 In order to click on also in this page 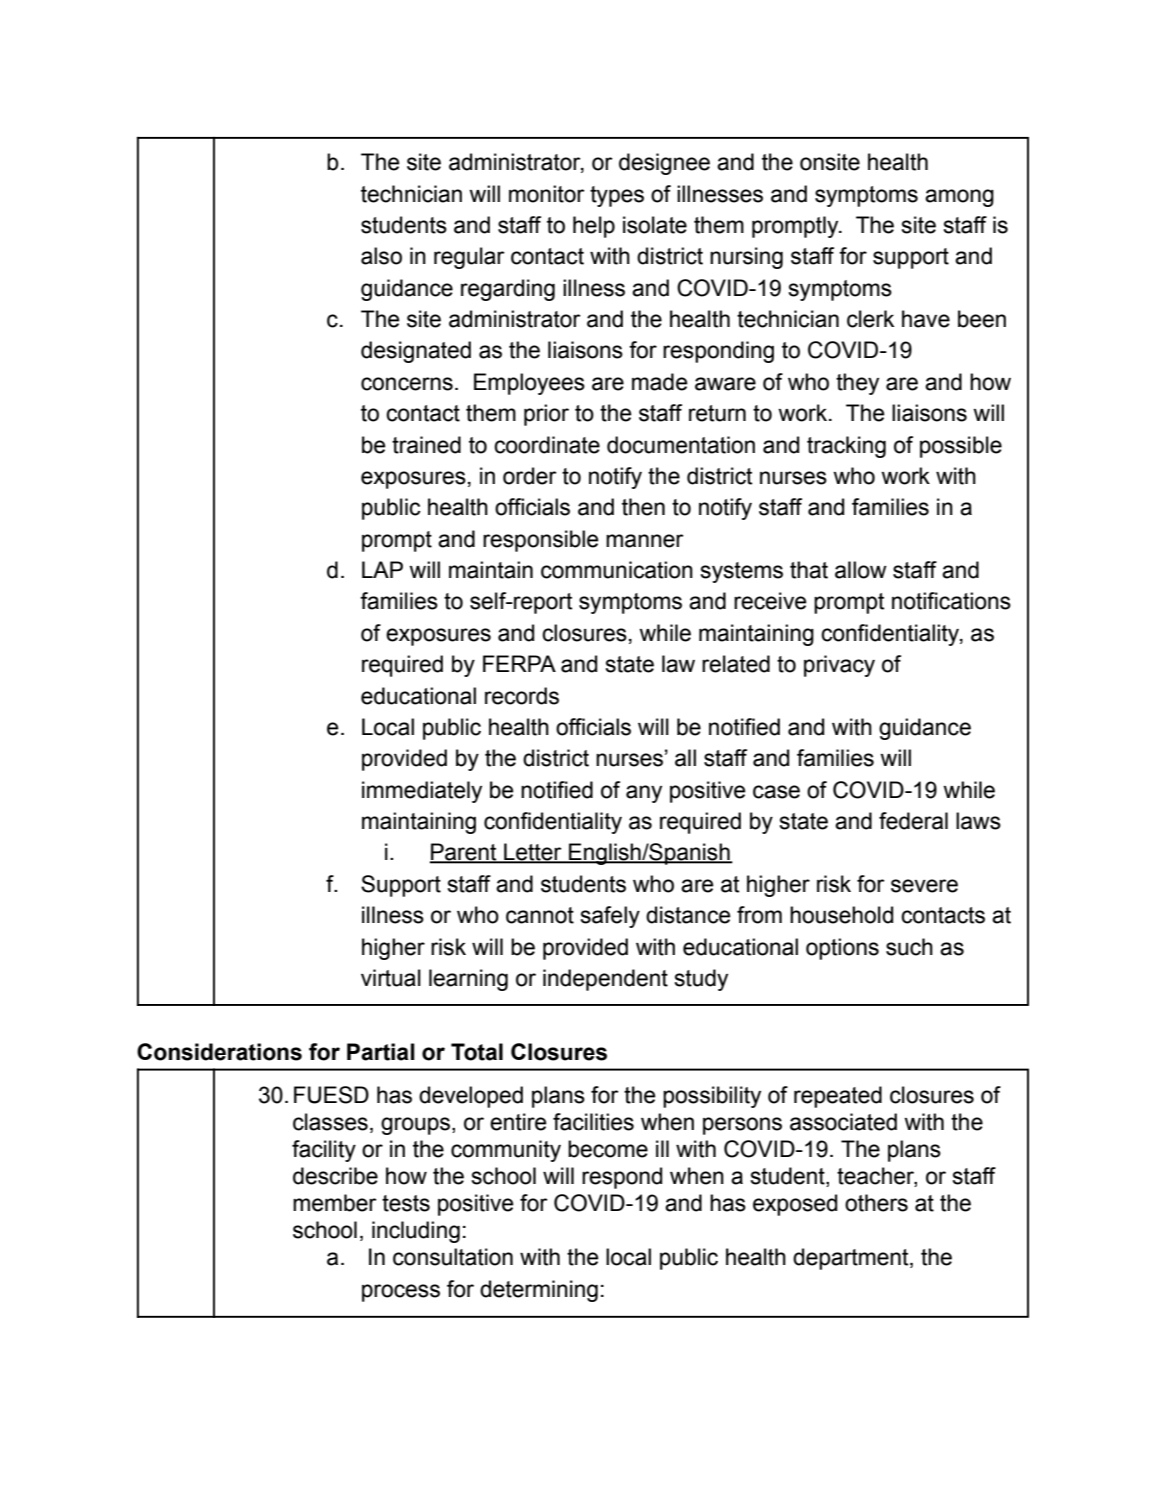, I will do `click(381, 256)`.
